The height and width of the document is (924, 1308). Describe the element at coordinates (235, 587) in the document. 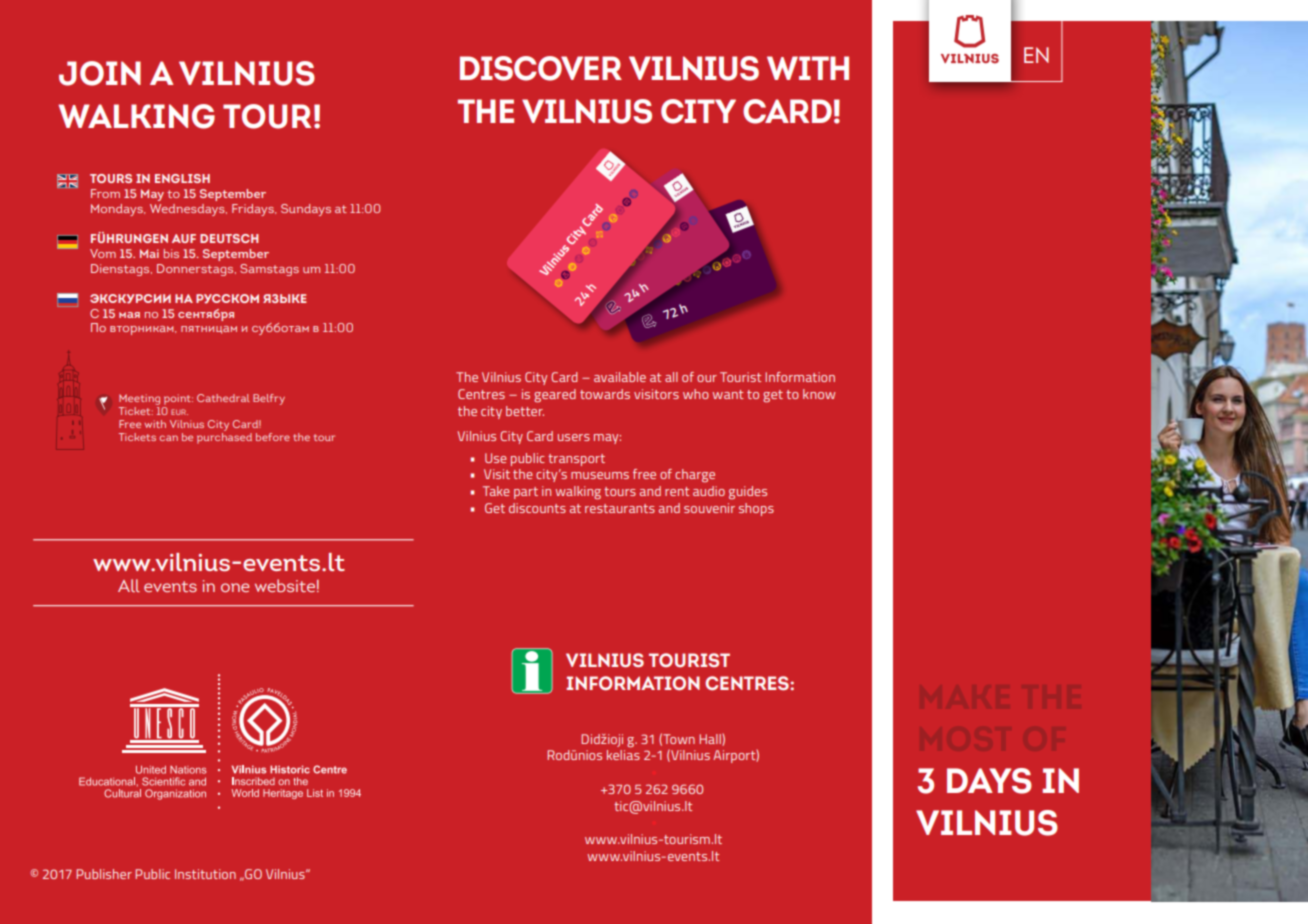

I see `one` at that location.
